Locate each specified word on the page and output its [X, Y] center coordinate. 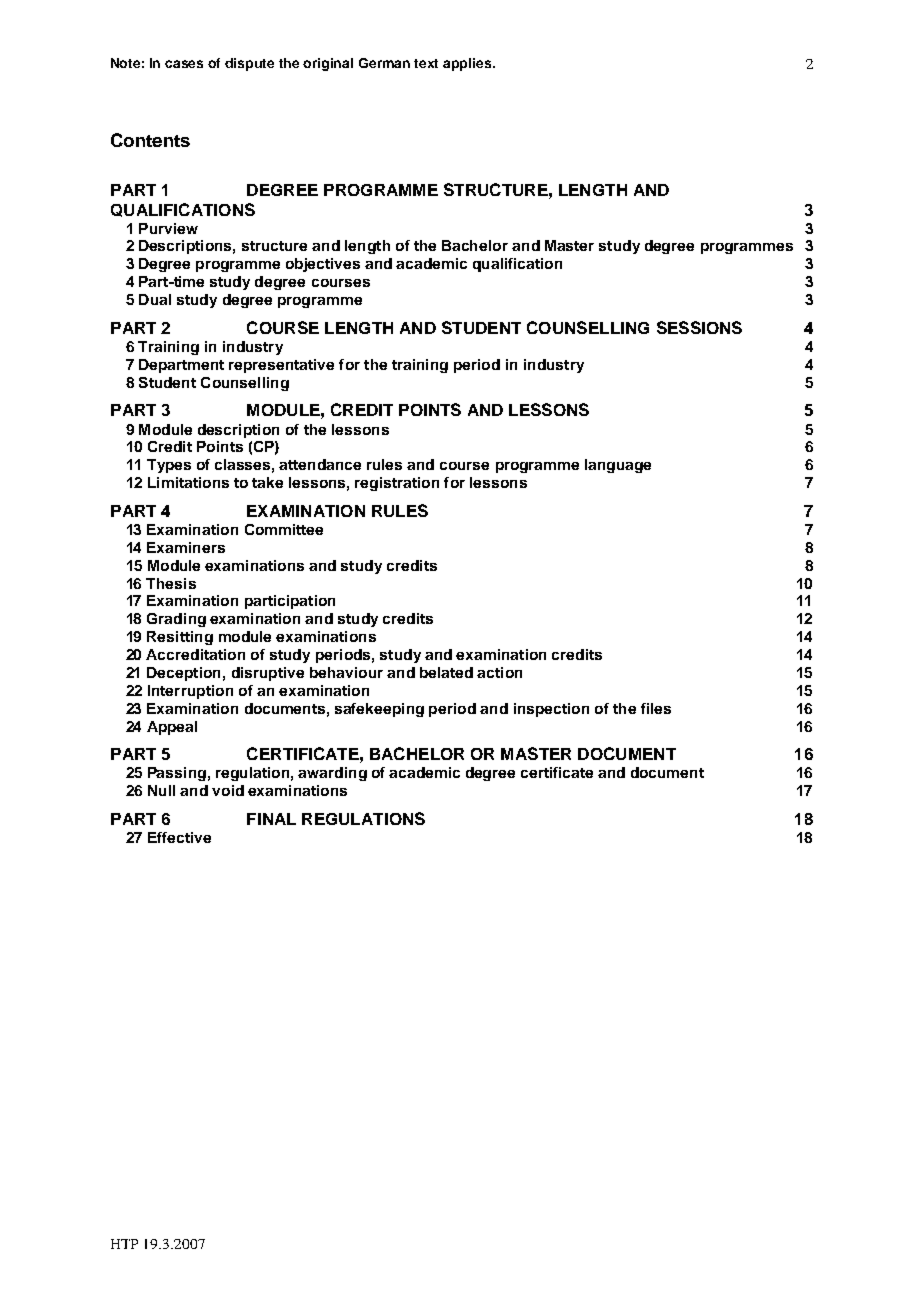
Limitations [188, 482]
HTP [124, 1244]
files [656, 708]
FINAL [271, 819]
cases [184, 64]
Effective [179, 837]
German [384, 63]
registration [397, 484]
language [618, 466]
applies [468, 64]
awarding [332, 774]
